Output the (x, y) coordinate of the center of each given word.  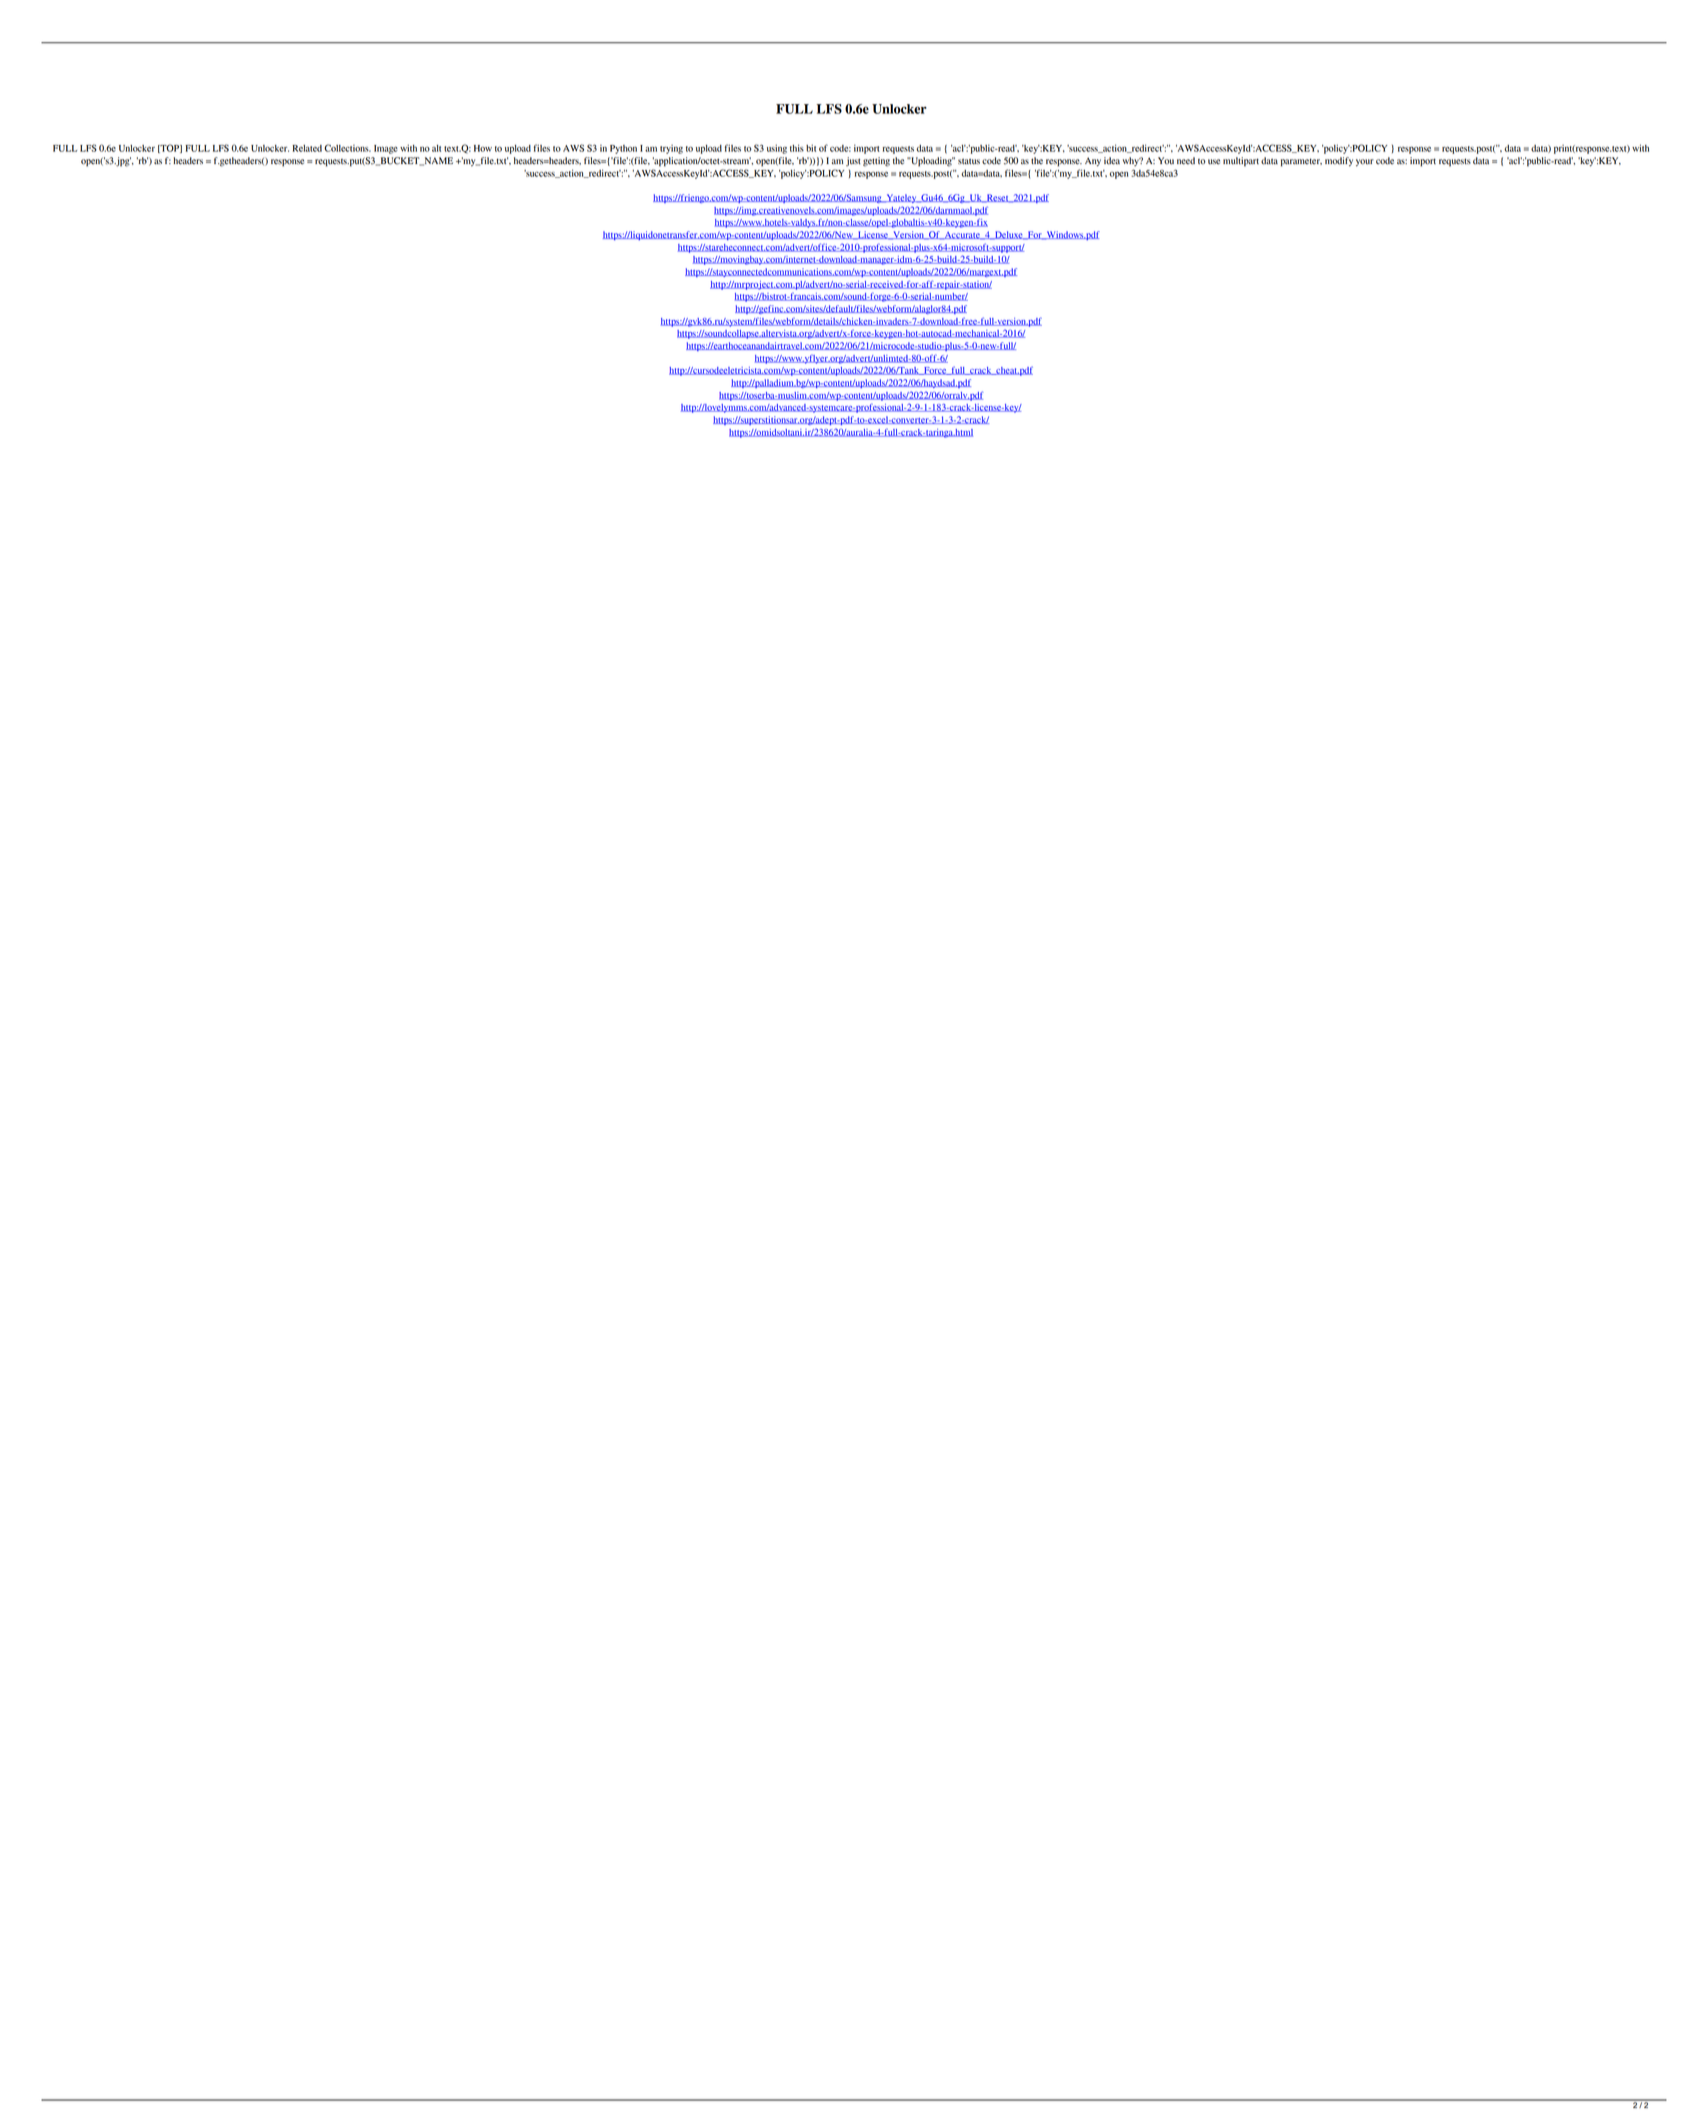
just (853, 161)
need (1186, 161)
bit (811, 148)
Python (623, 149)
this (797, 148)
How (483, 148)
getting (876, 162)
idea (1112, 161)
